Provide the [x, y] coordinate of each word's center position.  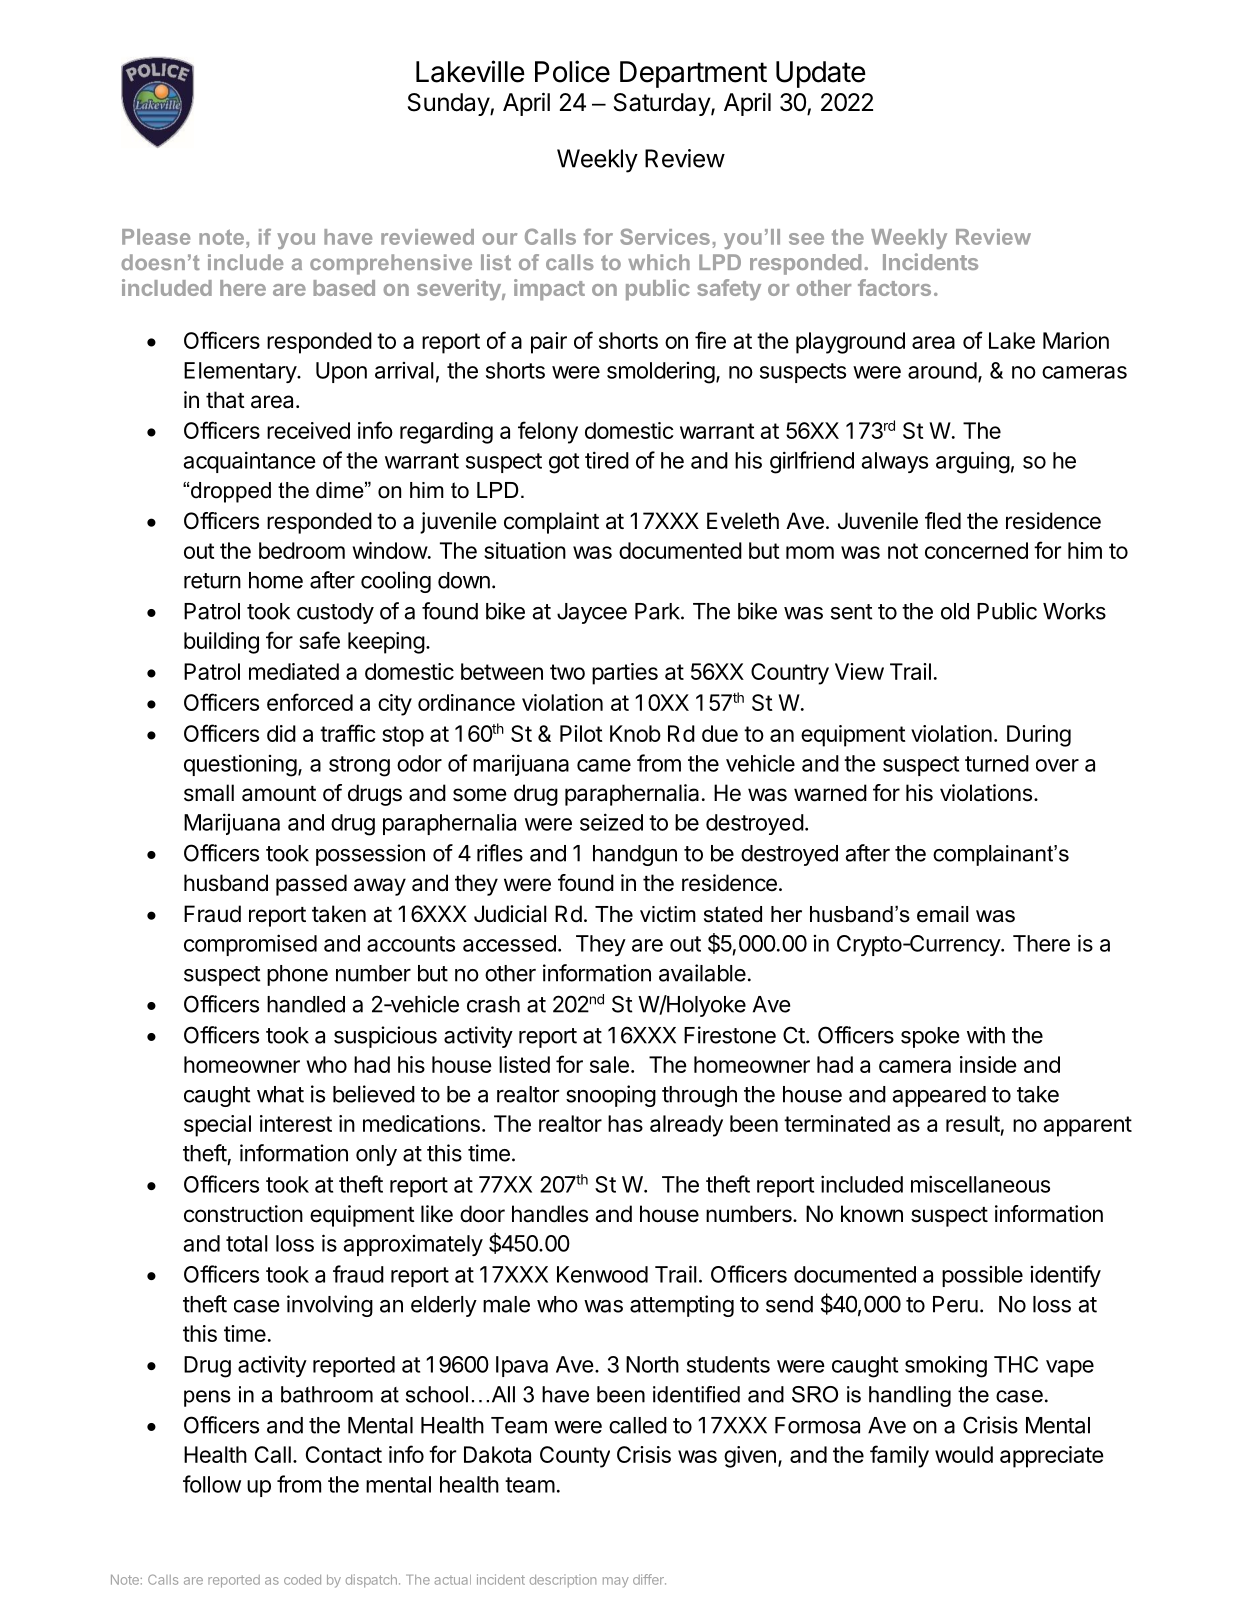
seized [611, 822]
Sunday [449, 104]
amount [279, 794]
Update [821, 74]
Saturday [663, 104]
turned [997, 763]
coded [302, 1580]
